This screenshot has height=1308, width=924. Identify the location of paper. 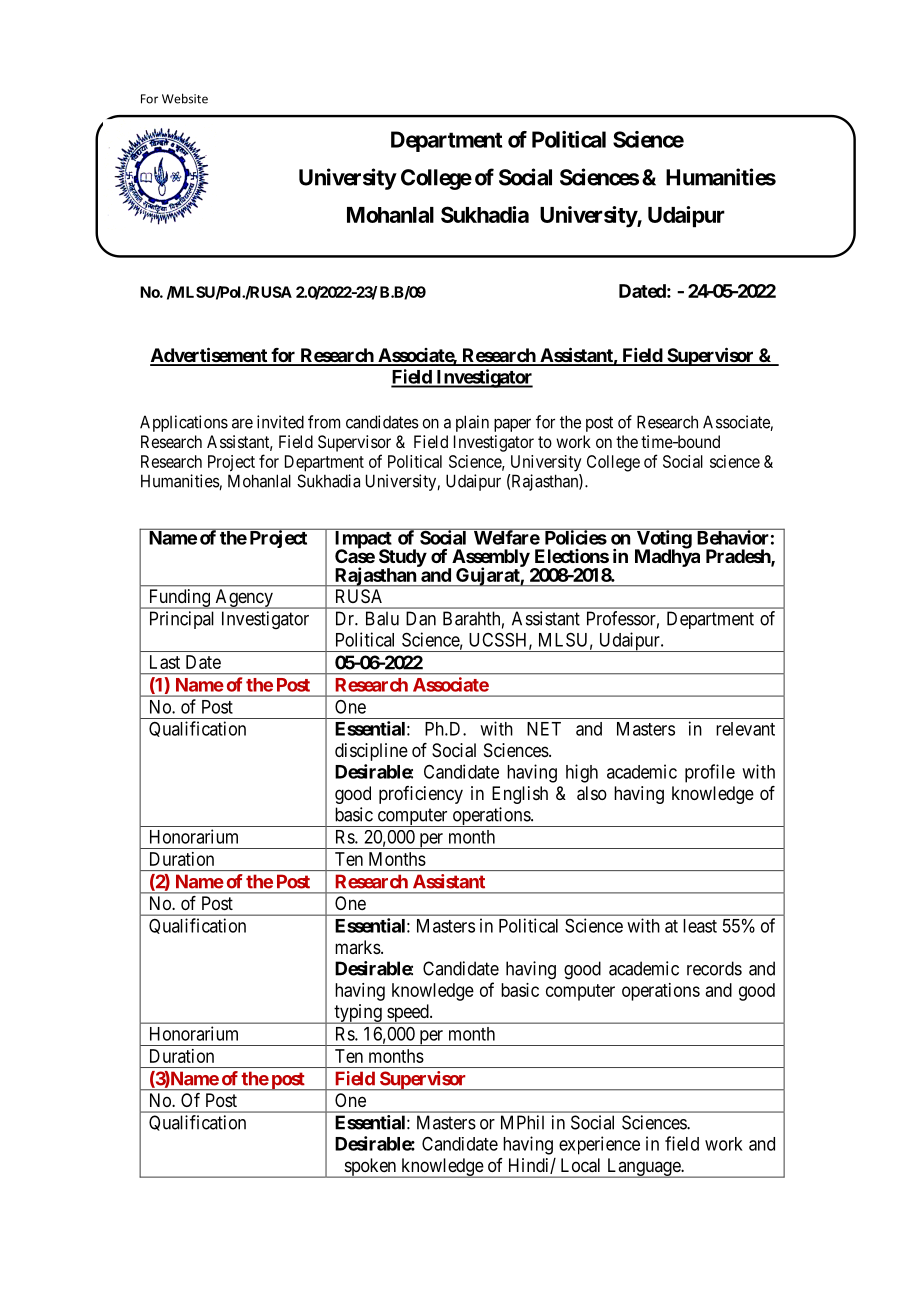
(512, 425).
